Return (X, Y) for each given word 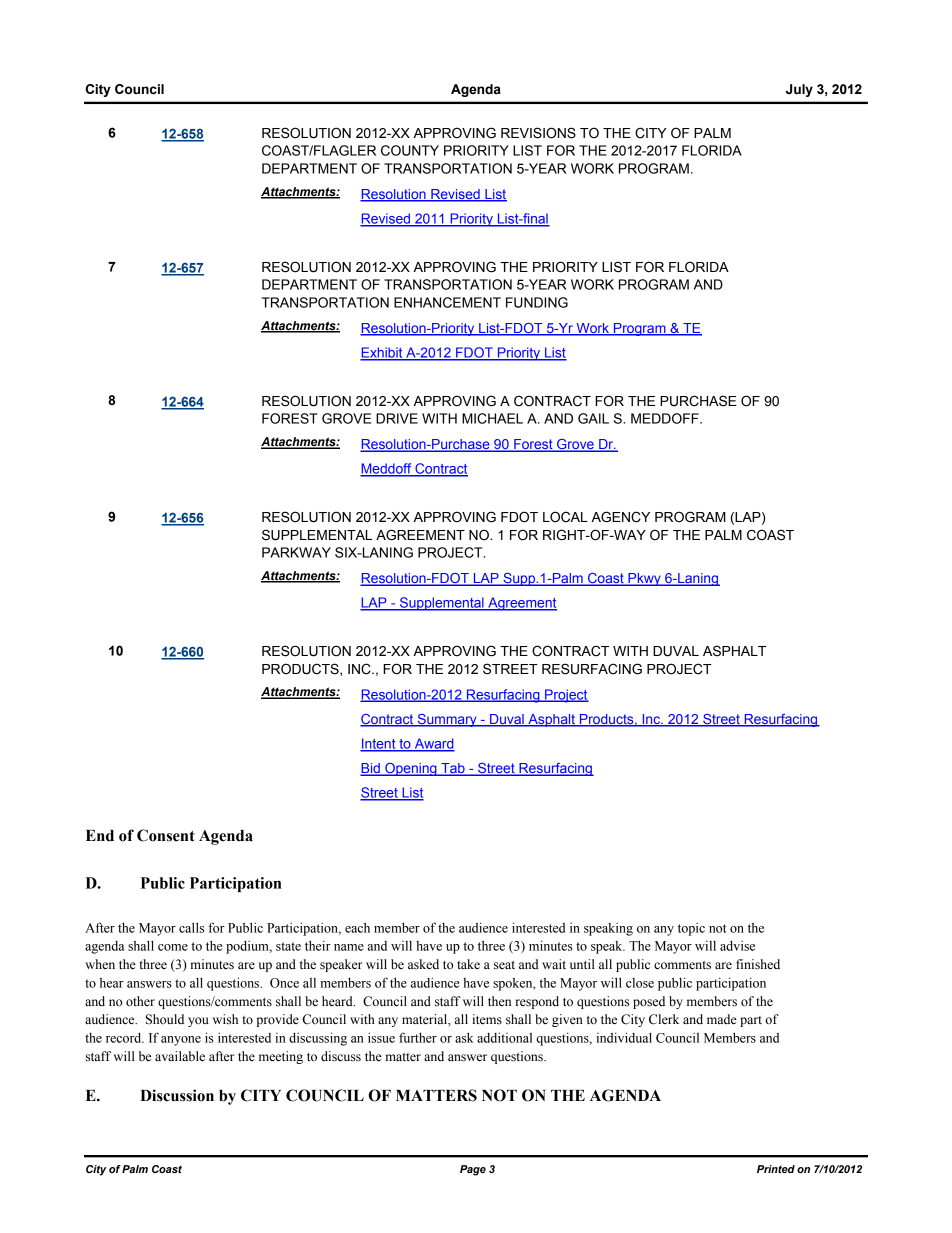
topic (691, 929)
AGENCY (620, 517)
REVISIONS (538, 133)
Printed (776, 1169)
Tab (453, 769)
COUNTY (410, 150)
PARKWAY (296, 552)
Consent (166, 835)
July (799, 90)
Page (473, 1170)
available (180, 1056)
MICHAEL (492, 418)
